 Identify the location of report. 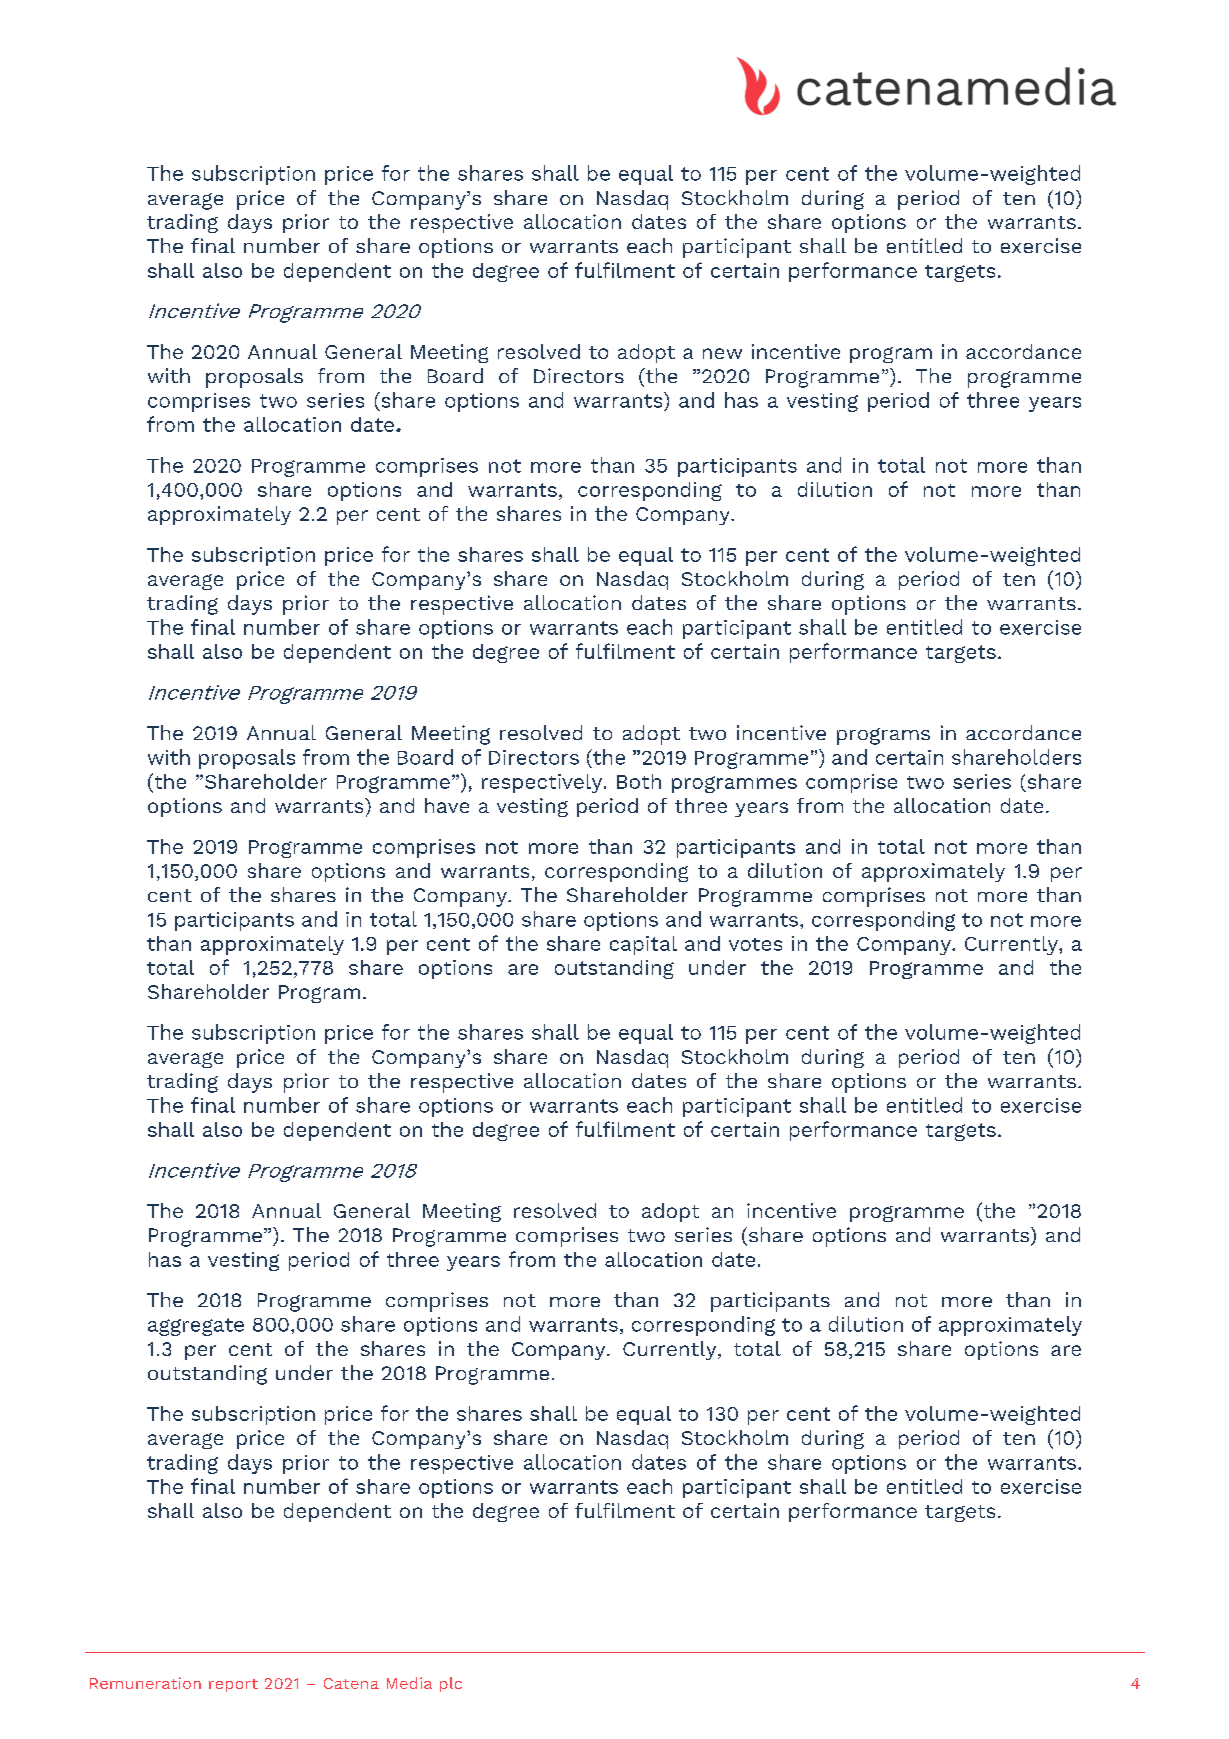
(233, 1685).
